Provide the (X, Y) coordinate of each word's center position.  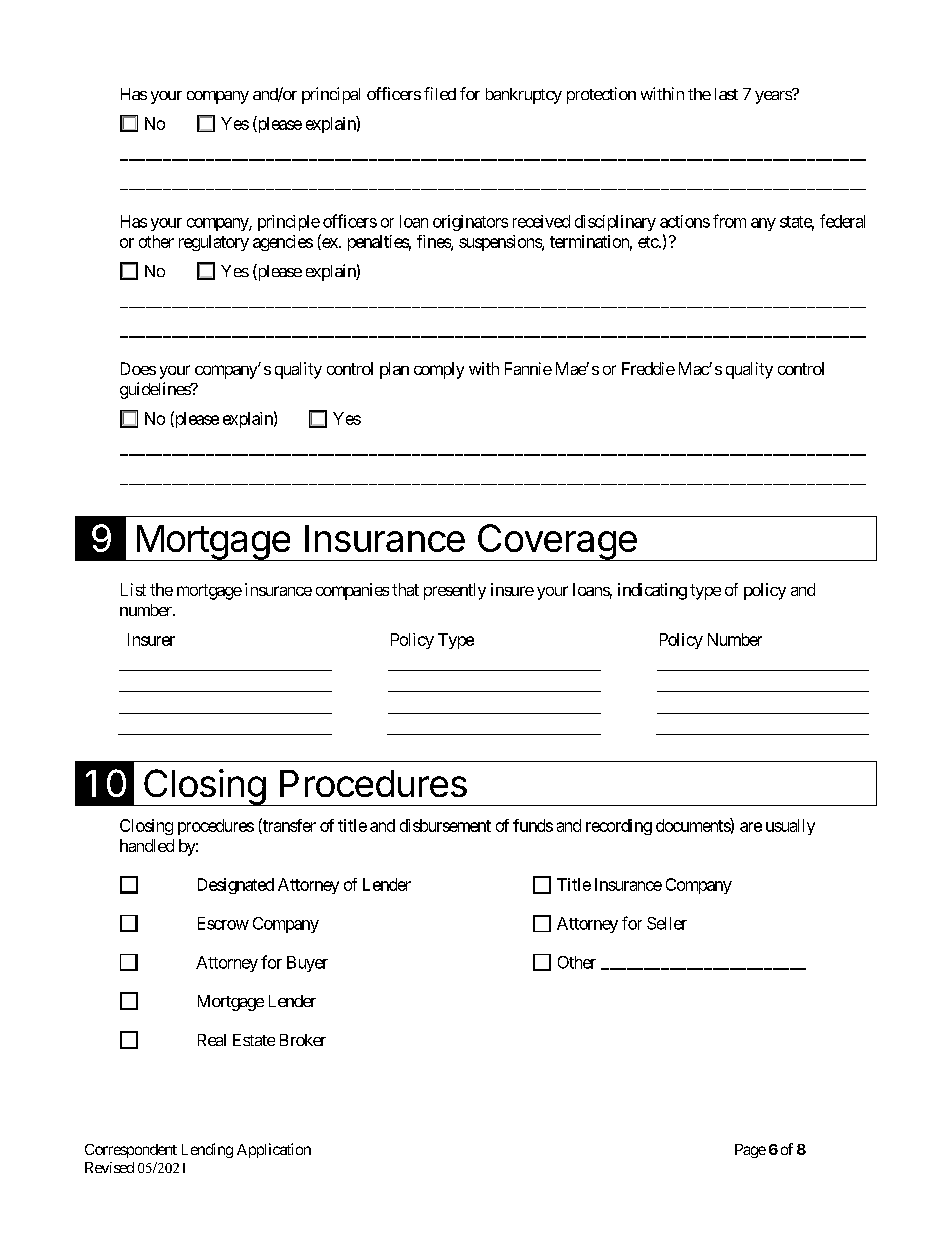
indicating (652, 591)
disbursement (445, 825)
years (774, 97)
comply (439, 370)
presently (455, 591)
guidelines (156, 390)
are (751, 827)
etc (648, 242)
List (133, 589)
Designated (236, 886)
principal (331, 95)
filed (440, 93)
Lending (207, 1150)
